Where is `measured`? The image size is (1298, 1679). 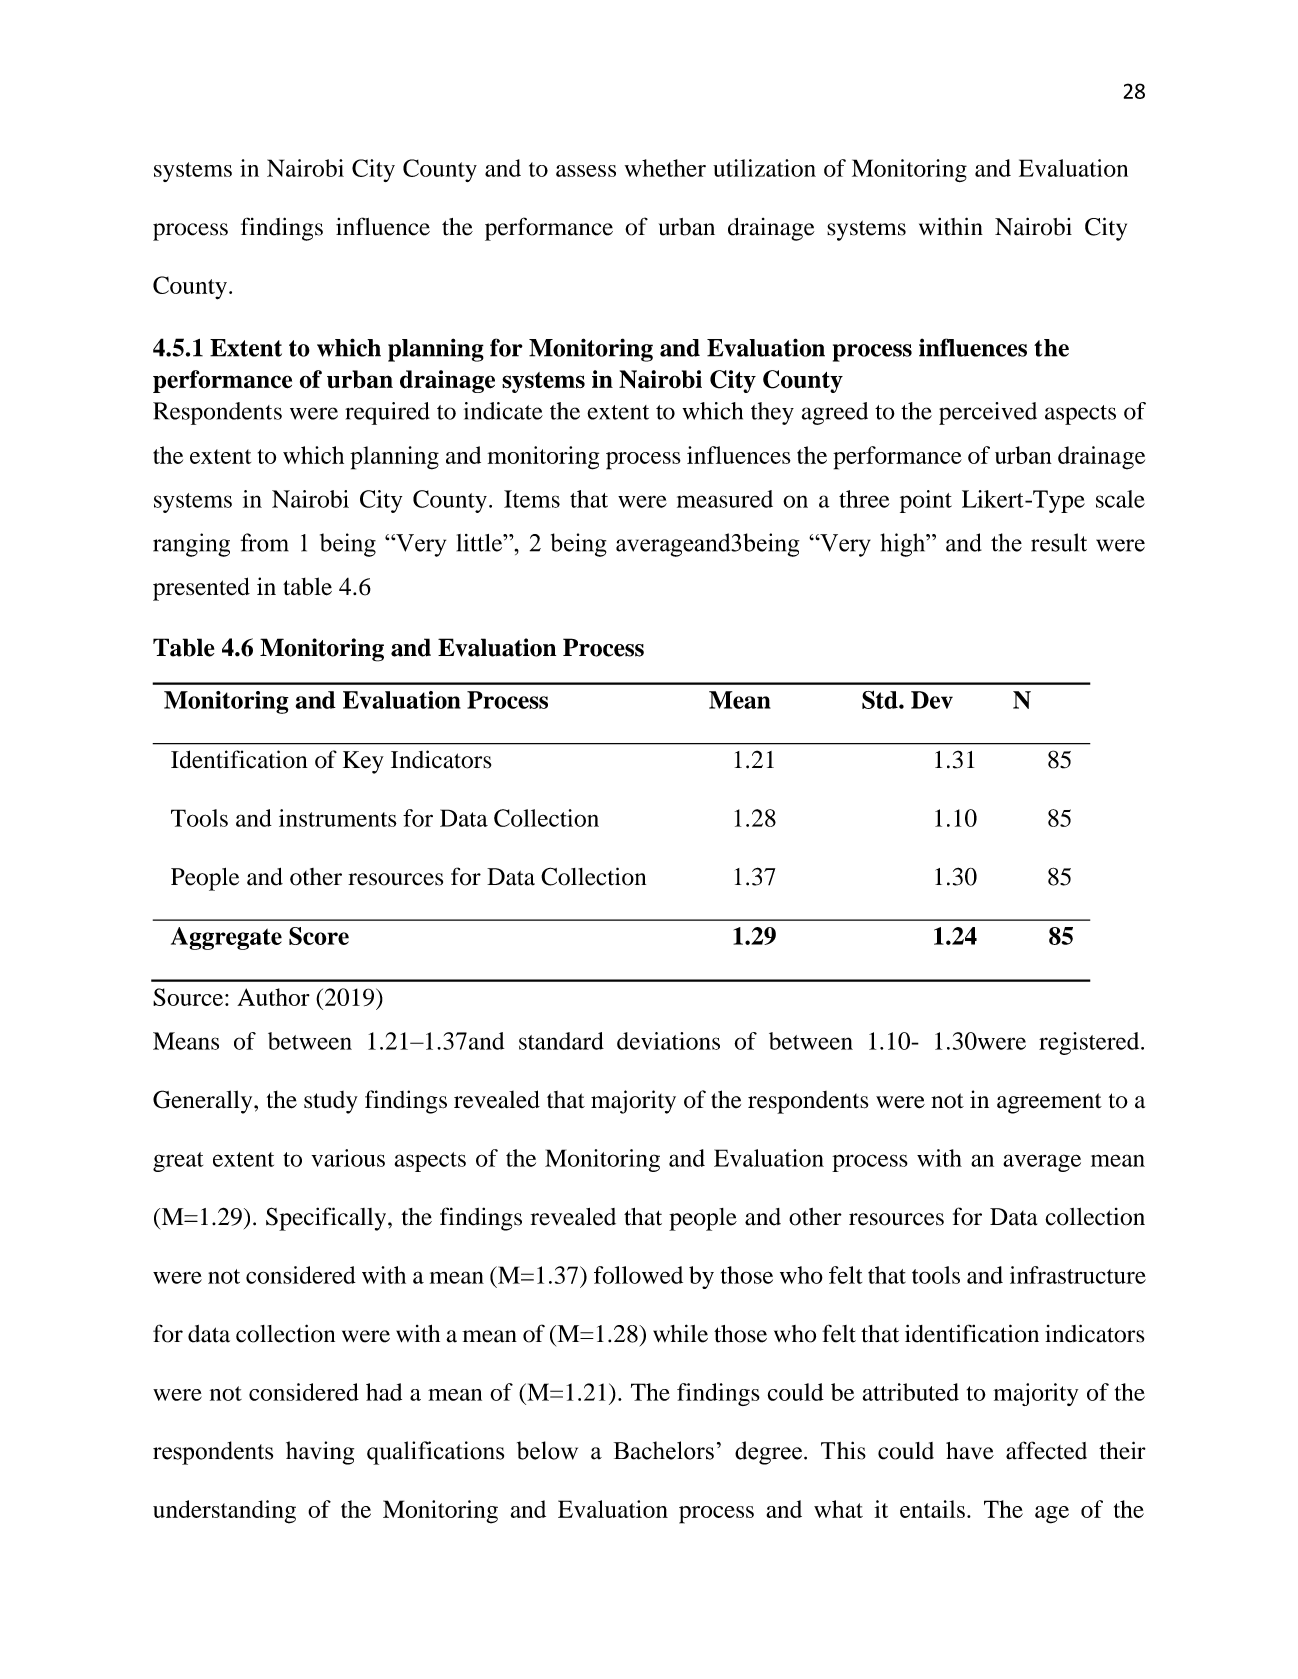
measured is located at coordinates (725, 499).
